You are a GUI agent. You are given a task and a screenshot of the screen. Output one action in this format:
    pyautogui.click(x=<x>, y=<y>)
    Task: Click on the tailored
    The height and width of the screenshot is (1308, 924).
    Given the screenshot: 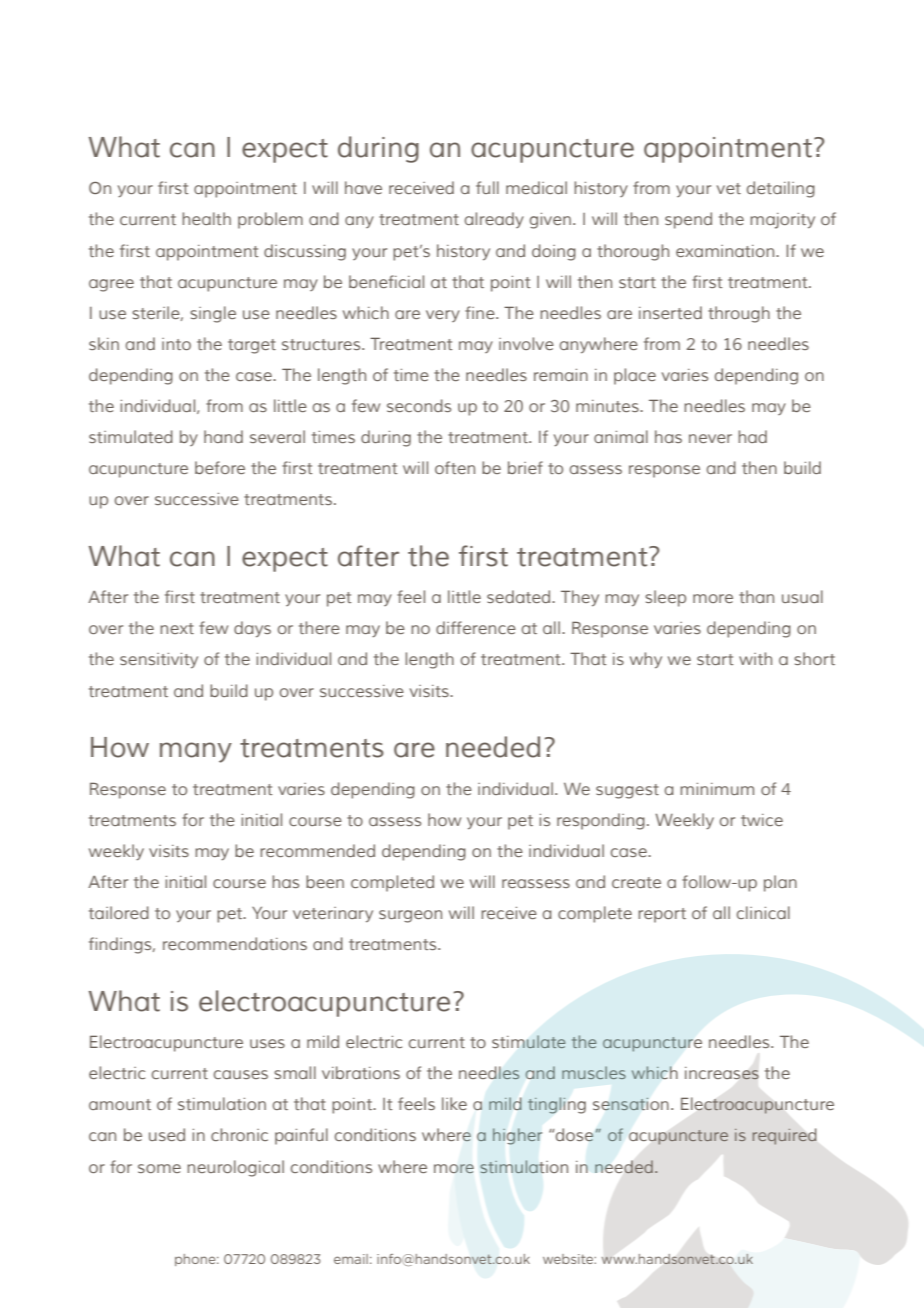 What is the action you would take?
    pyautogui.click(x=119, y=912)
